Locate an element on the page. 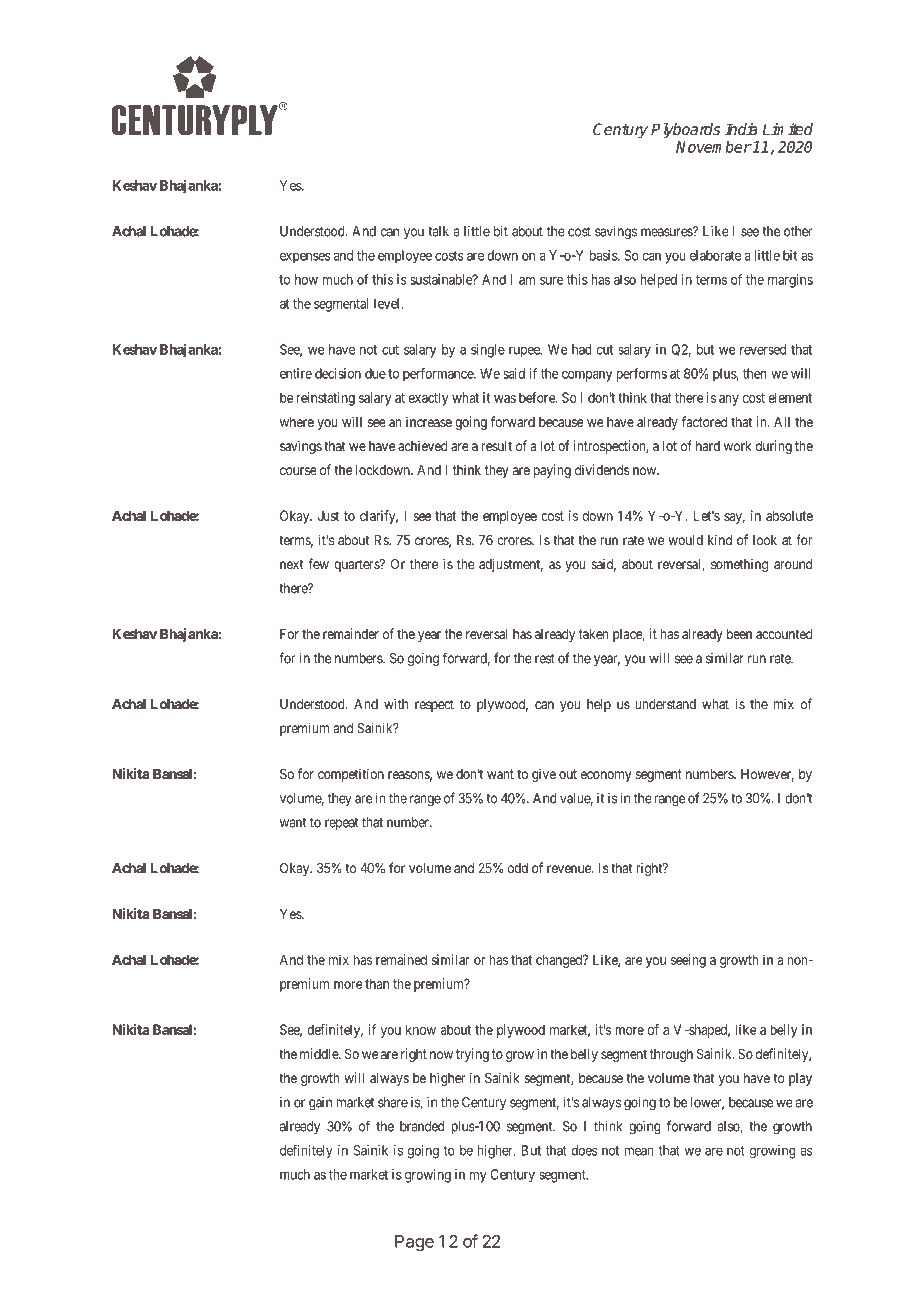 This page has width=924, height=1307. been is located at coordinates (739, 634).
